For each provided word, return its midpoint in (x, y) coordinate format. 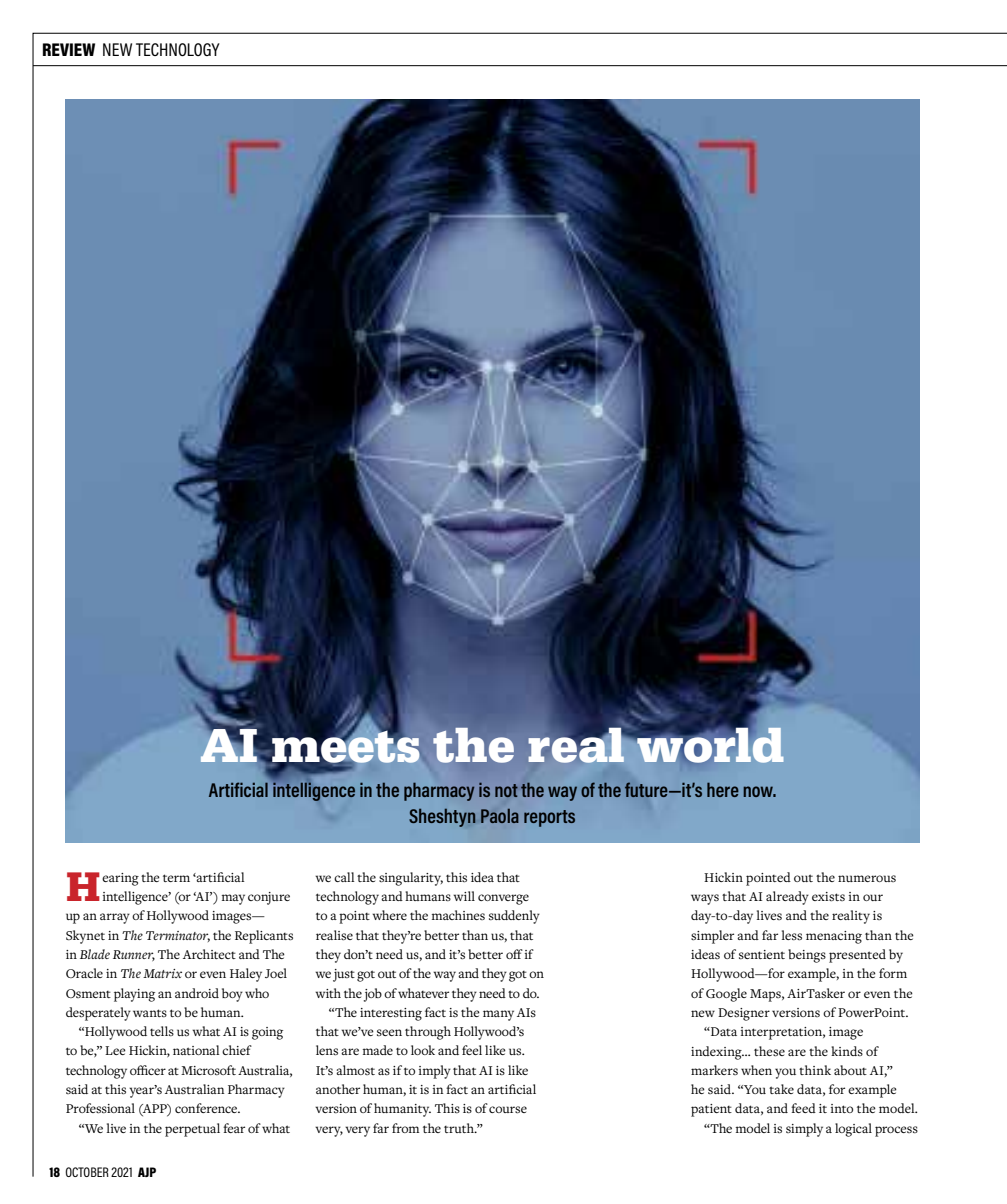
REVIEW (69, 49)
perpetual (192, 1130)
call (344, 877)
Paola (500, 816)
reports (549, 818)
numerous (867, 878)
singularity (411, 879)
